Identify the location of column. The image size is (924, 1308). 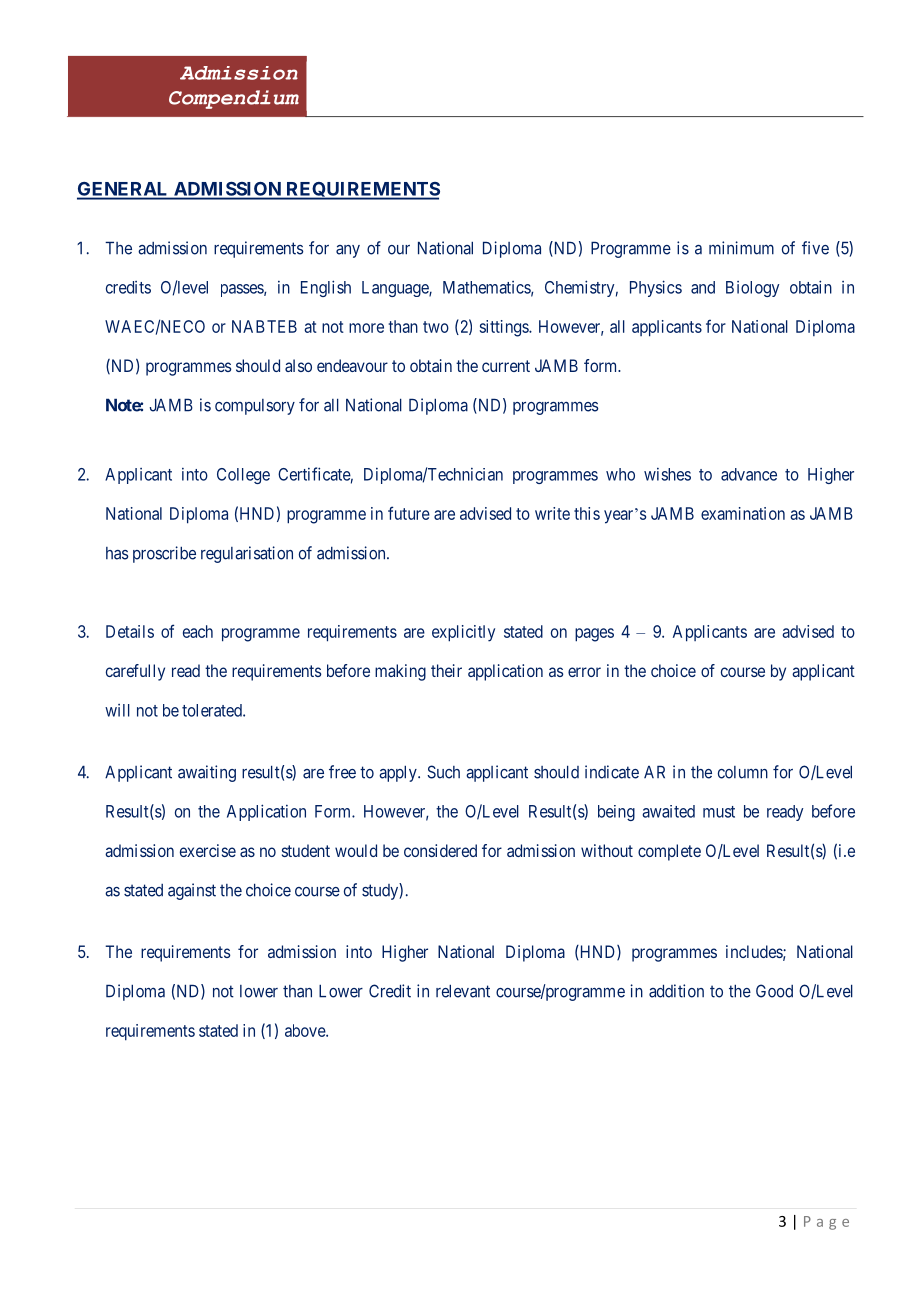
(743, 772).
